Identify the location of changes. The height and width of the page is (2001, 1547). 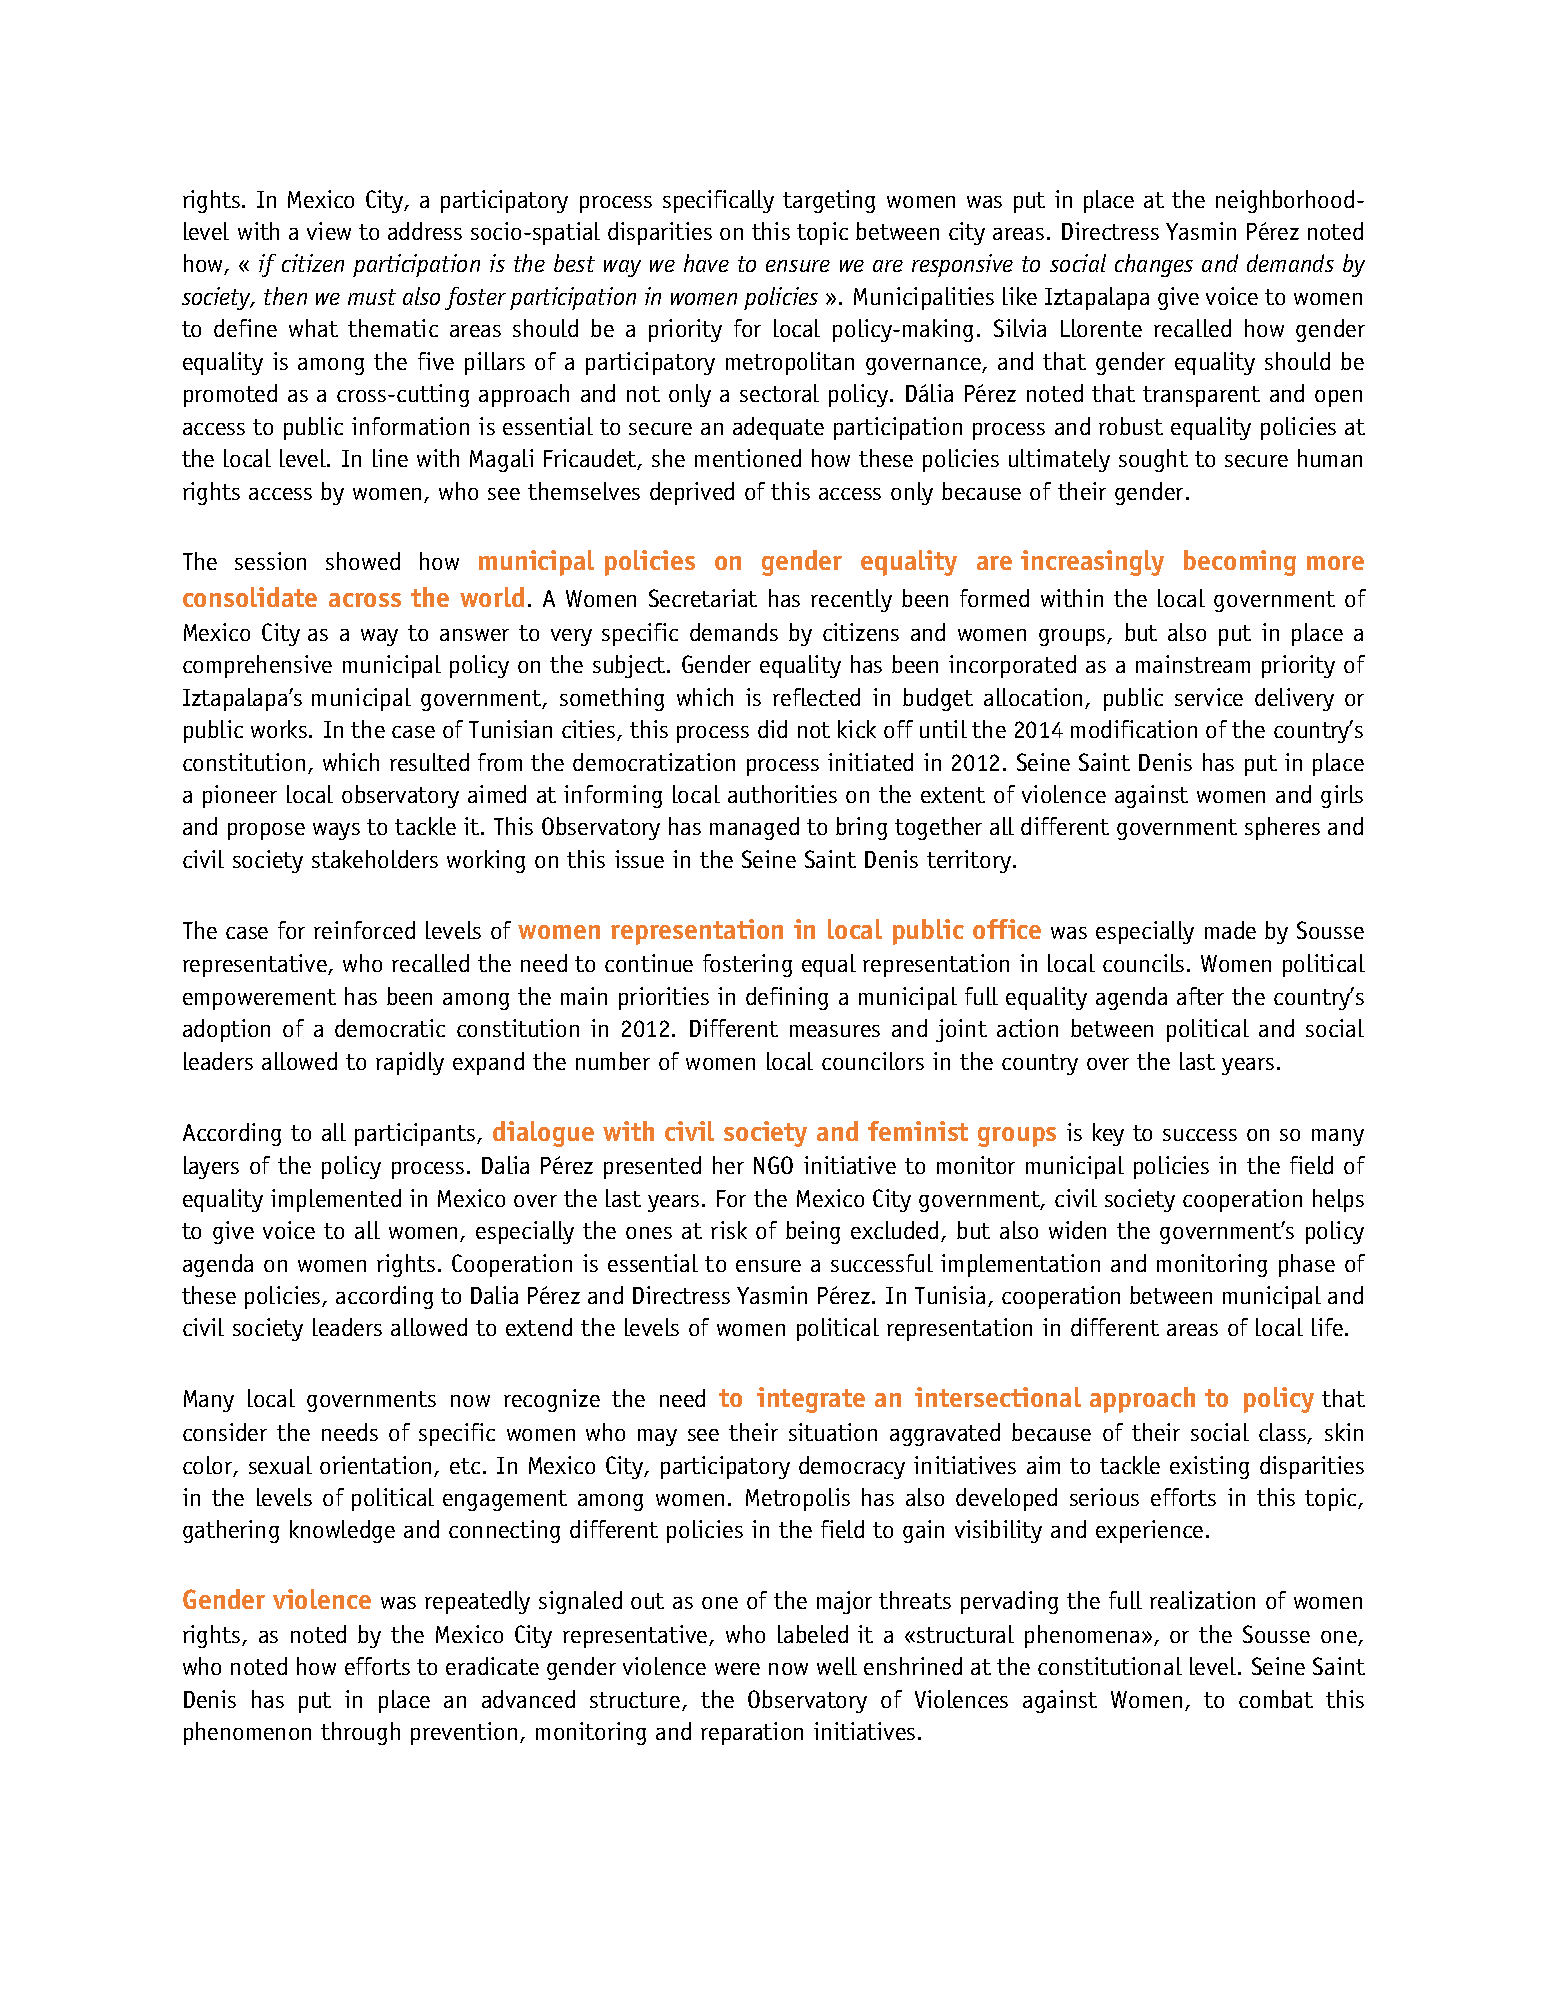
(1154, 265).
